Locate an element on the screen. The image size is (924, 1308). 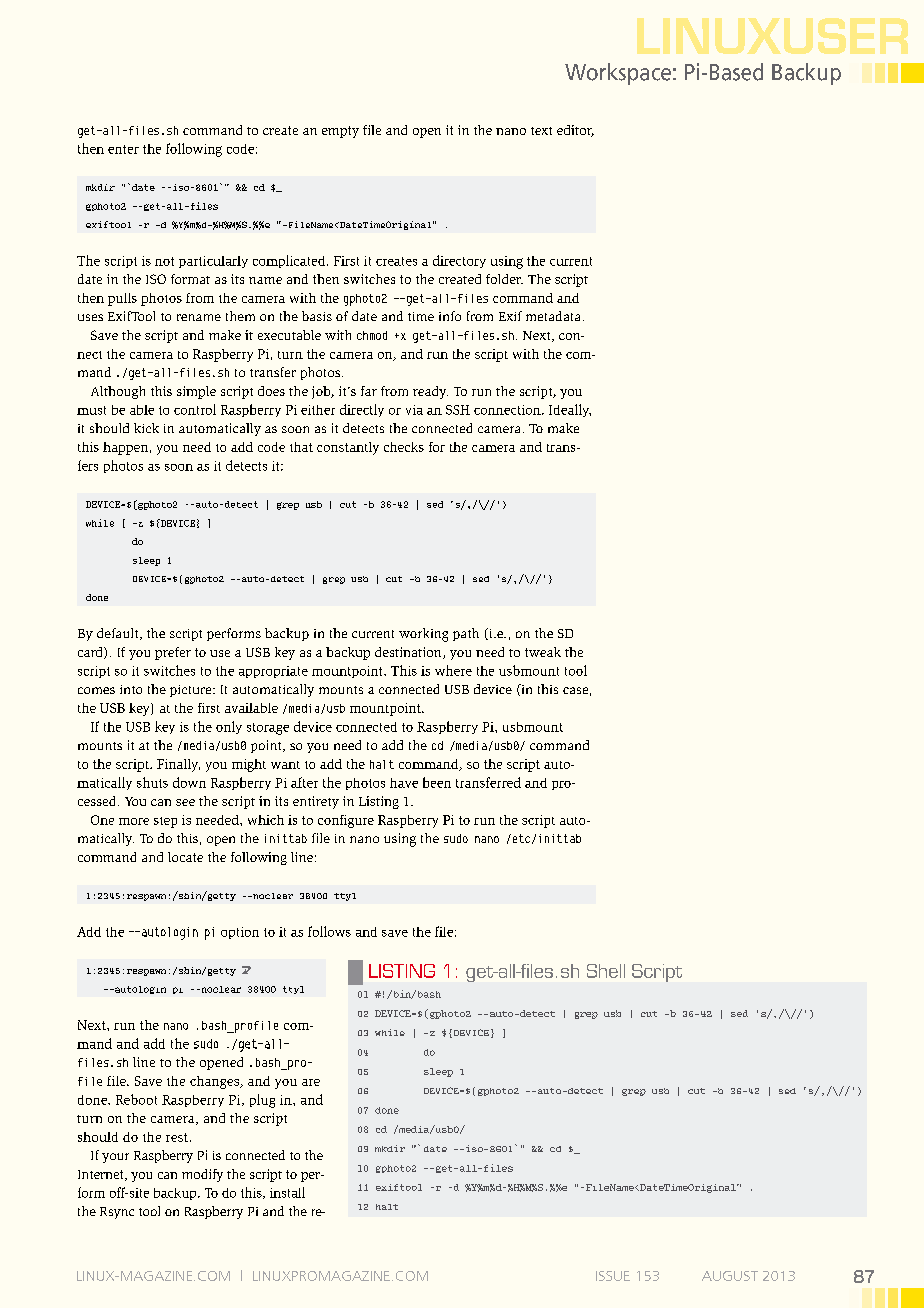
Rsync is located at coordinates (117, 1213).
